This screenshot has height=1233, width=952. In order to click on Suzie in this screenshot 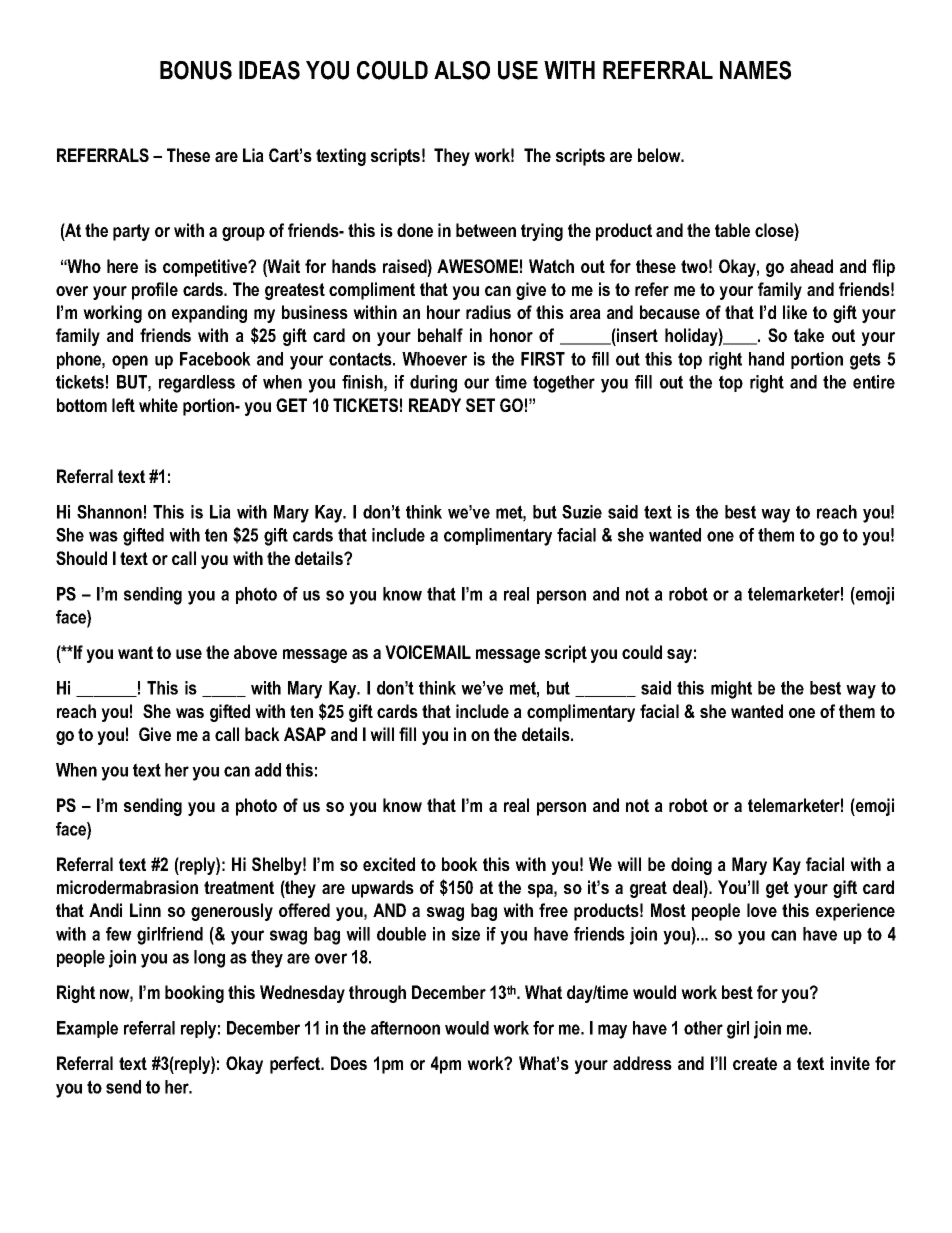, I will do `click(582, 512)`.
